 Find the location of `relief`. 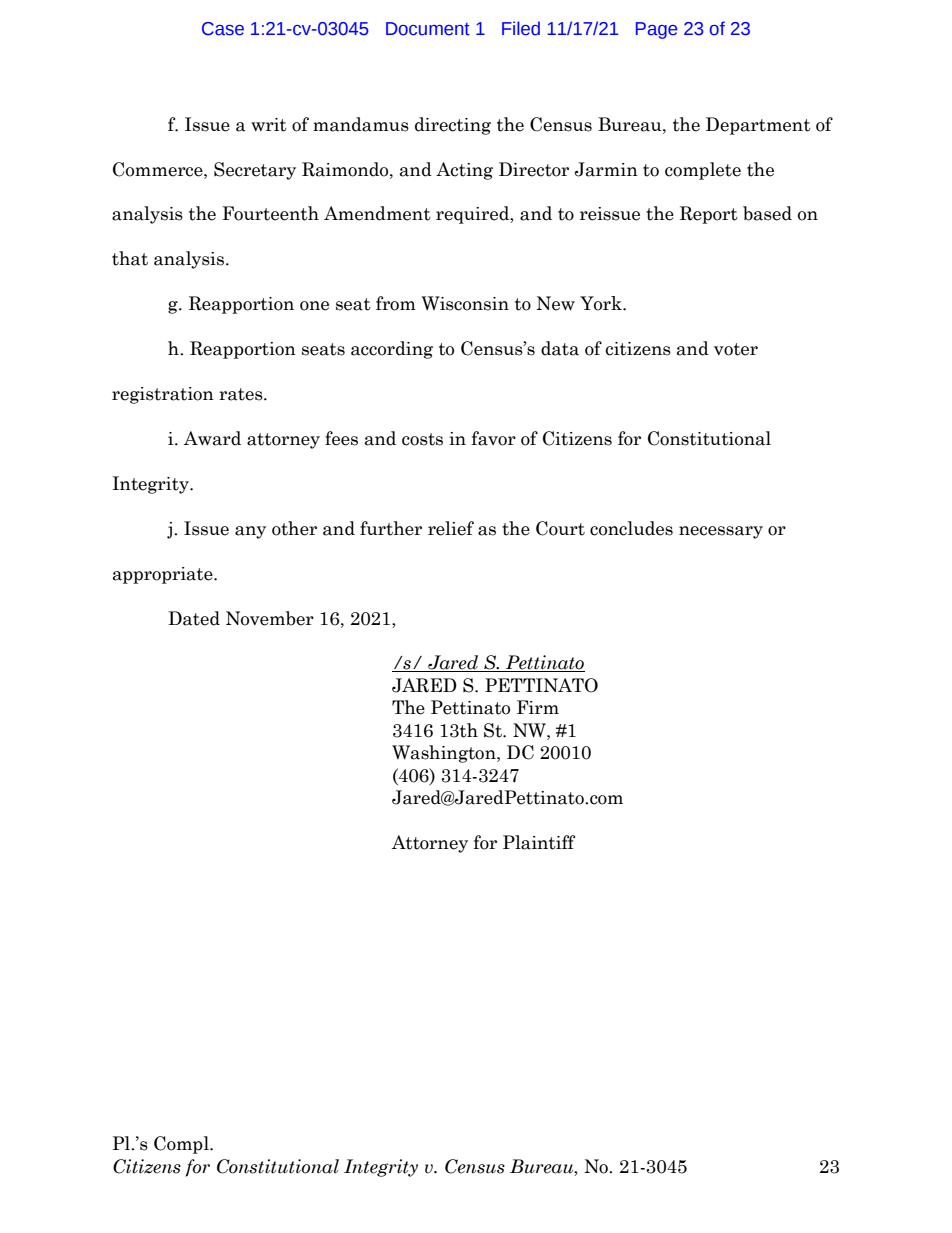

relief is located at coordinates (451, 528).
